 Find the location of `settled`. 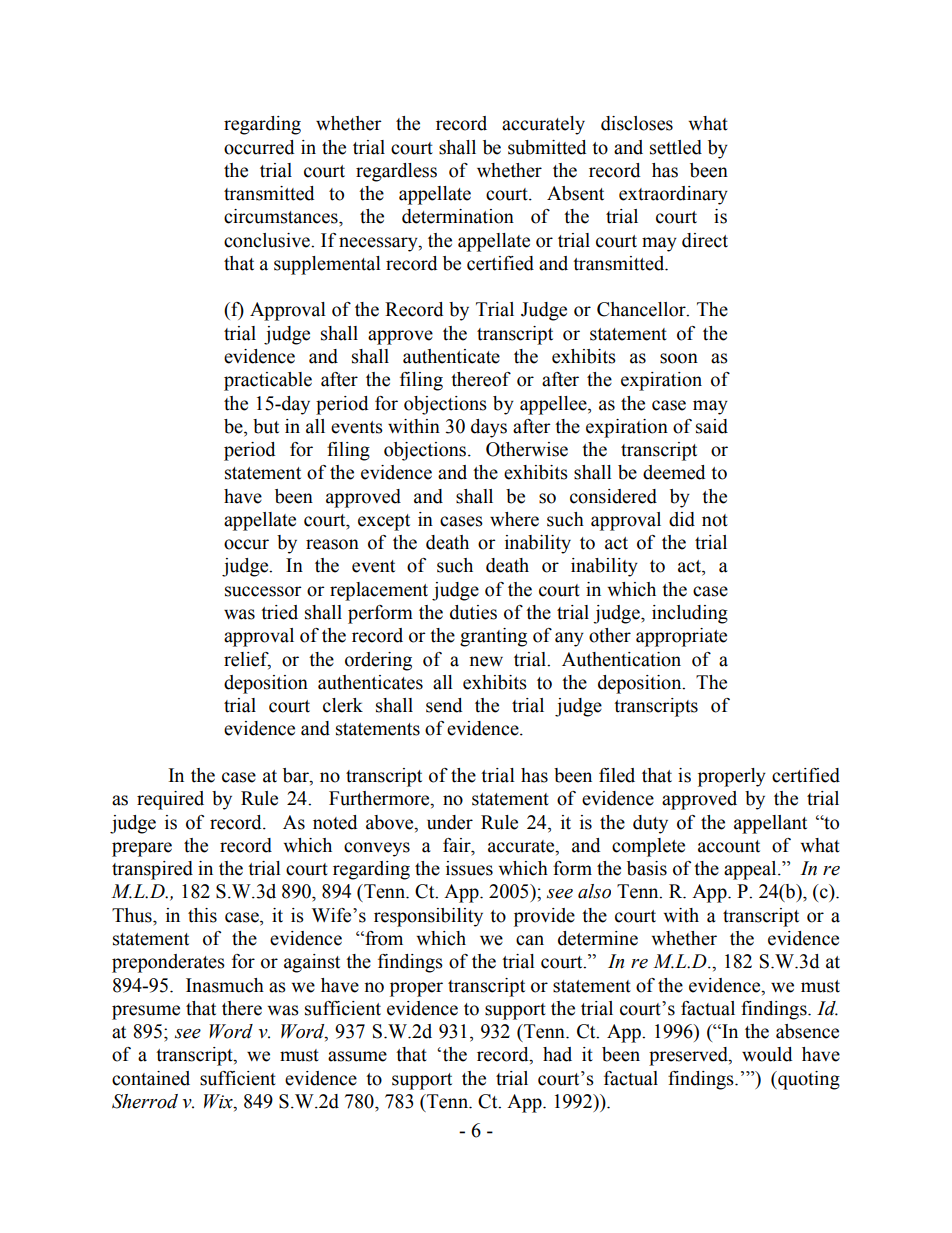

settled is located at coordinates (676, 147).
